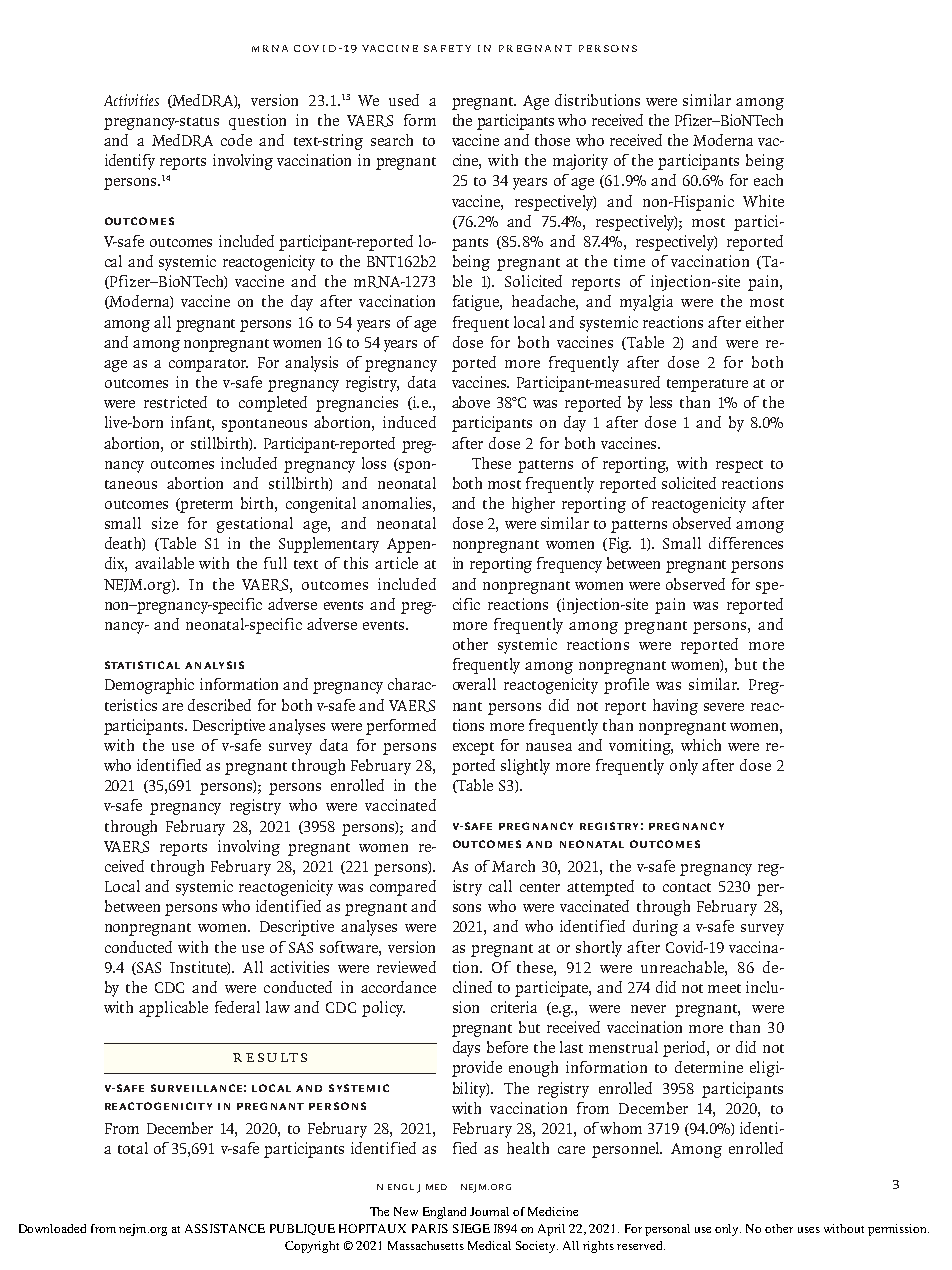  What do you see at coordinates (474, 684) in the image?
I see `overall` at bounding box center [474, 684].
